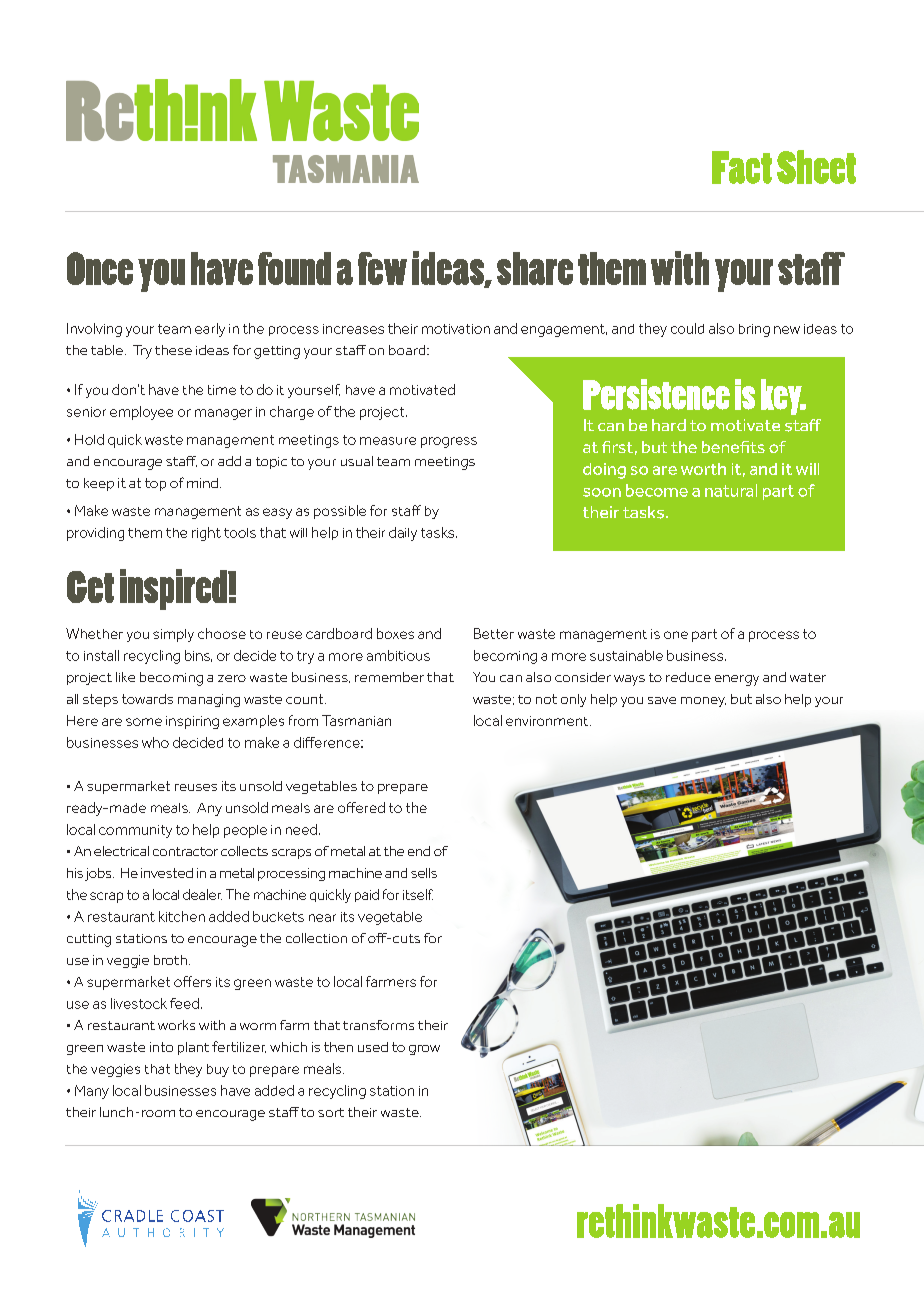 The width and height of the screenshot is (924, 1308). I want to click on energy, so click(737, 680).
